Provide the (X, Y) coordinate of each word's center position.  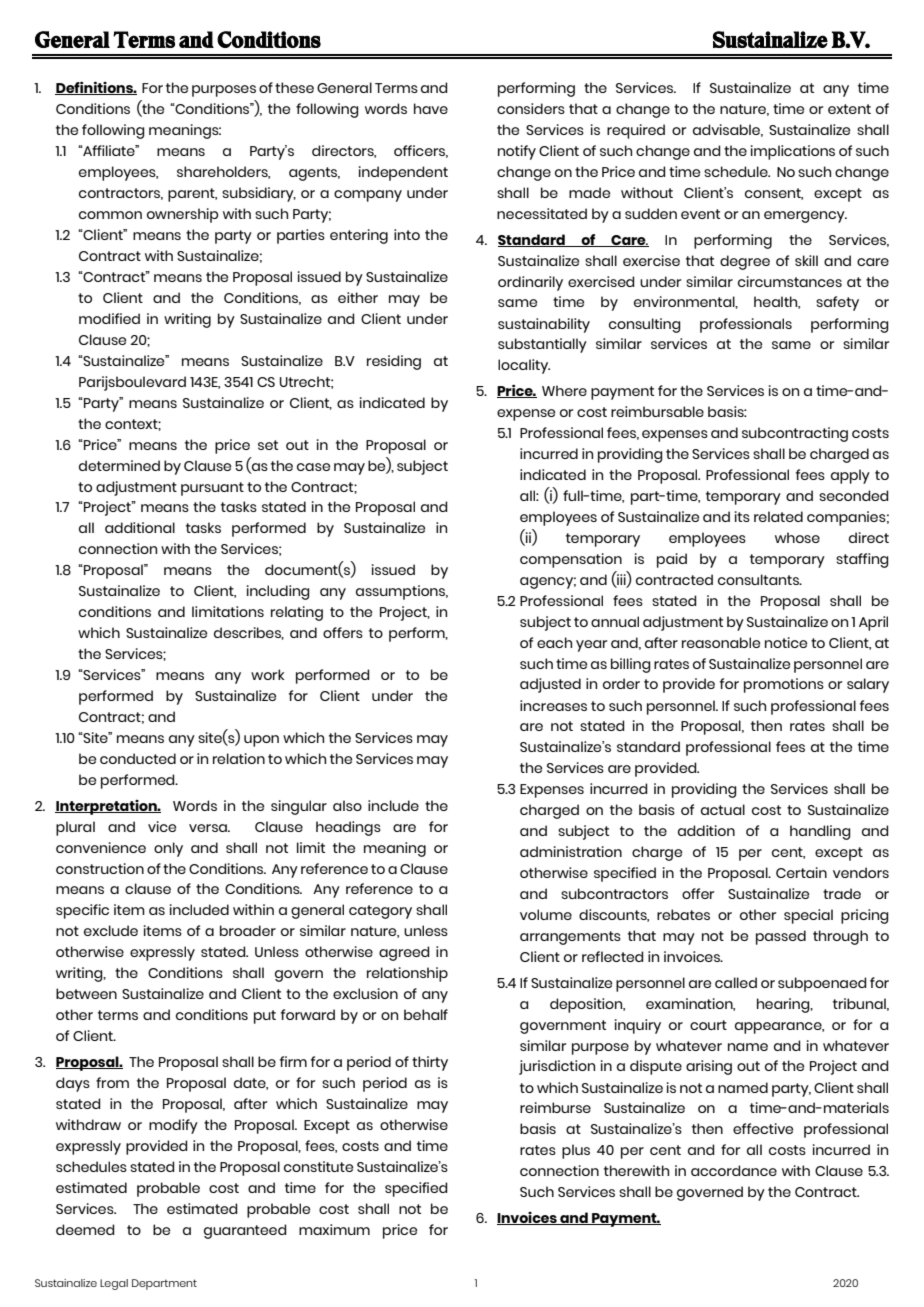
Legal (114, 1284)
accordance (734, 1170)
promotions (784, 685)
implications (793, 152)
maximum (334, 1229)
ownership (183, 215)
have (431, 108)
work (268, 674)
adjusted (550, 685)
